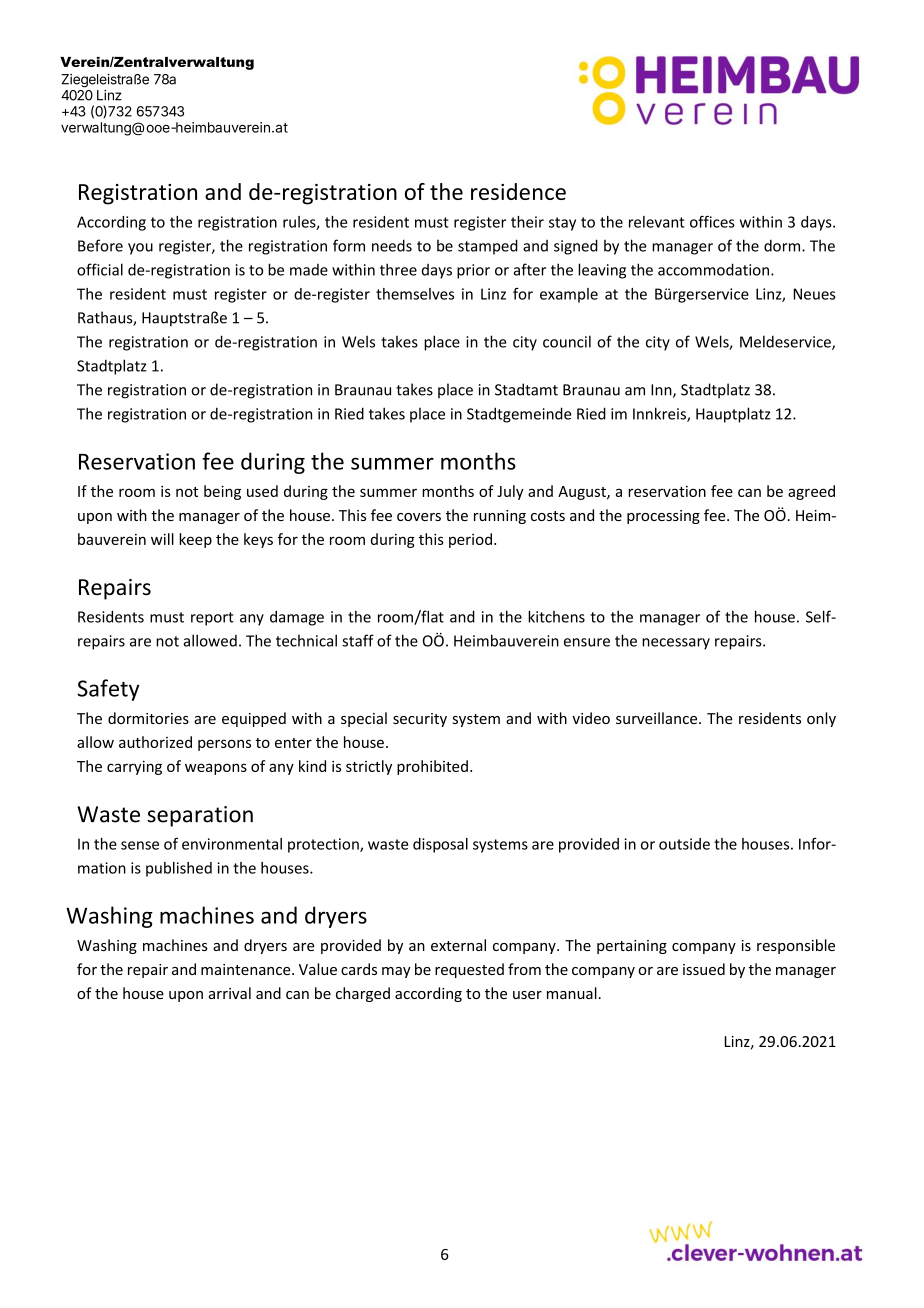  What do you see at coordinates (488, 247) in the screenshot?
I see `stamped` at bounding box center [488, 247].
